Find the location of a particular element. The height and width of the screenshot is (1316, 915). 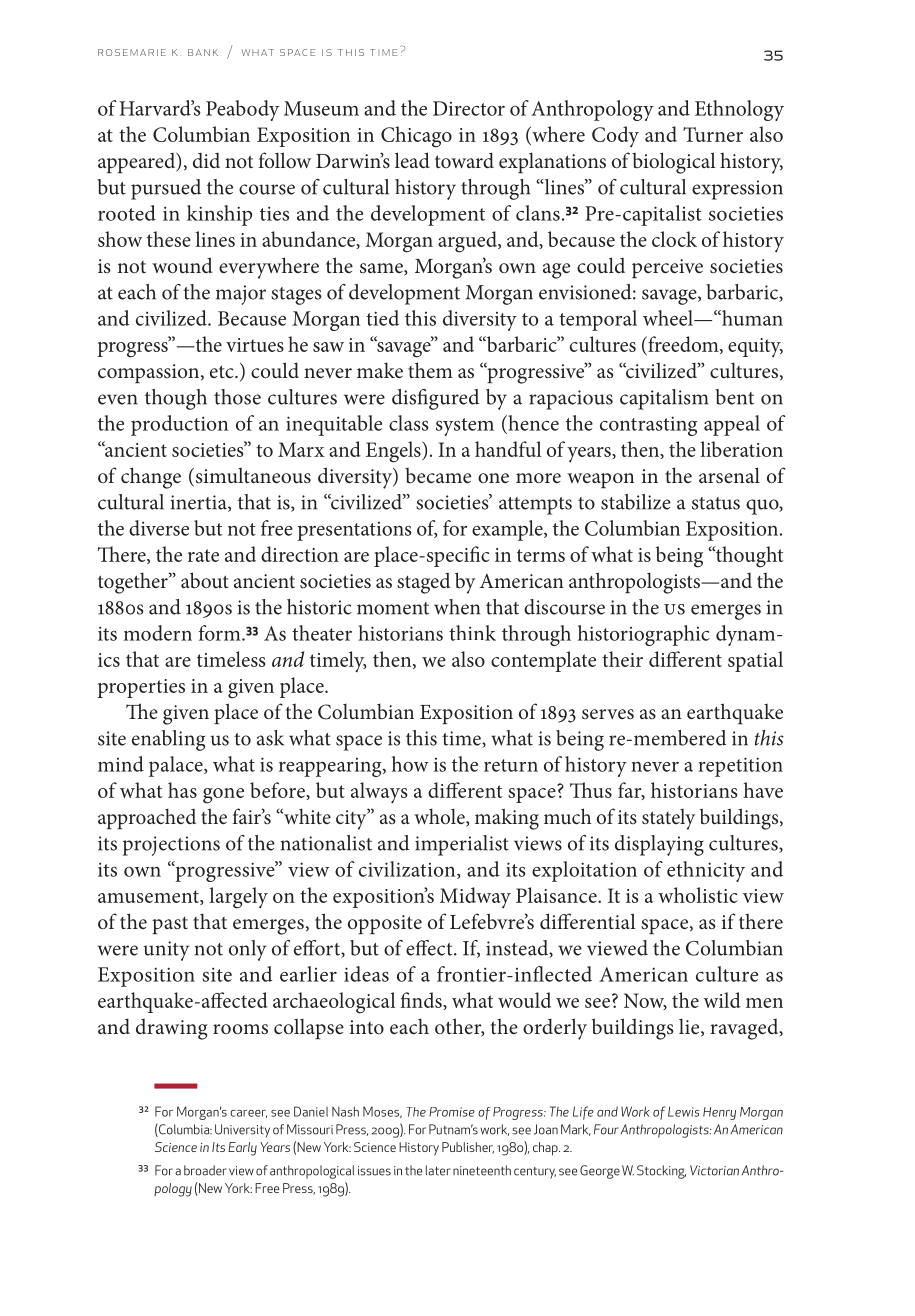

broader is located at coordinates (205, 1170).
